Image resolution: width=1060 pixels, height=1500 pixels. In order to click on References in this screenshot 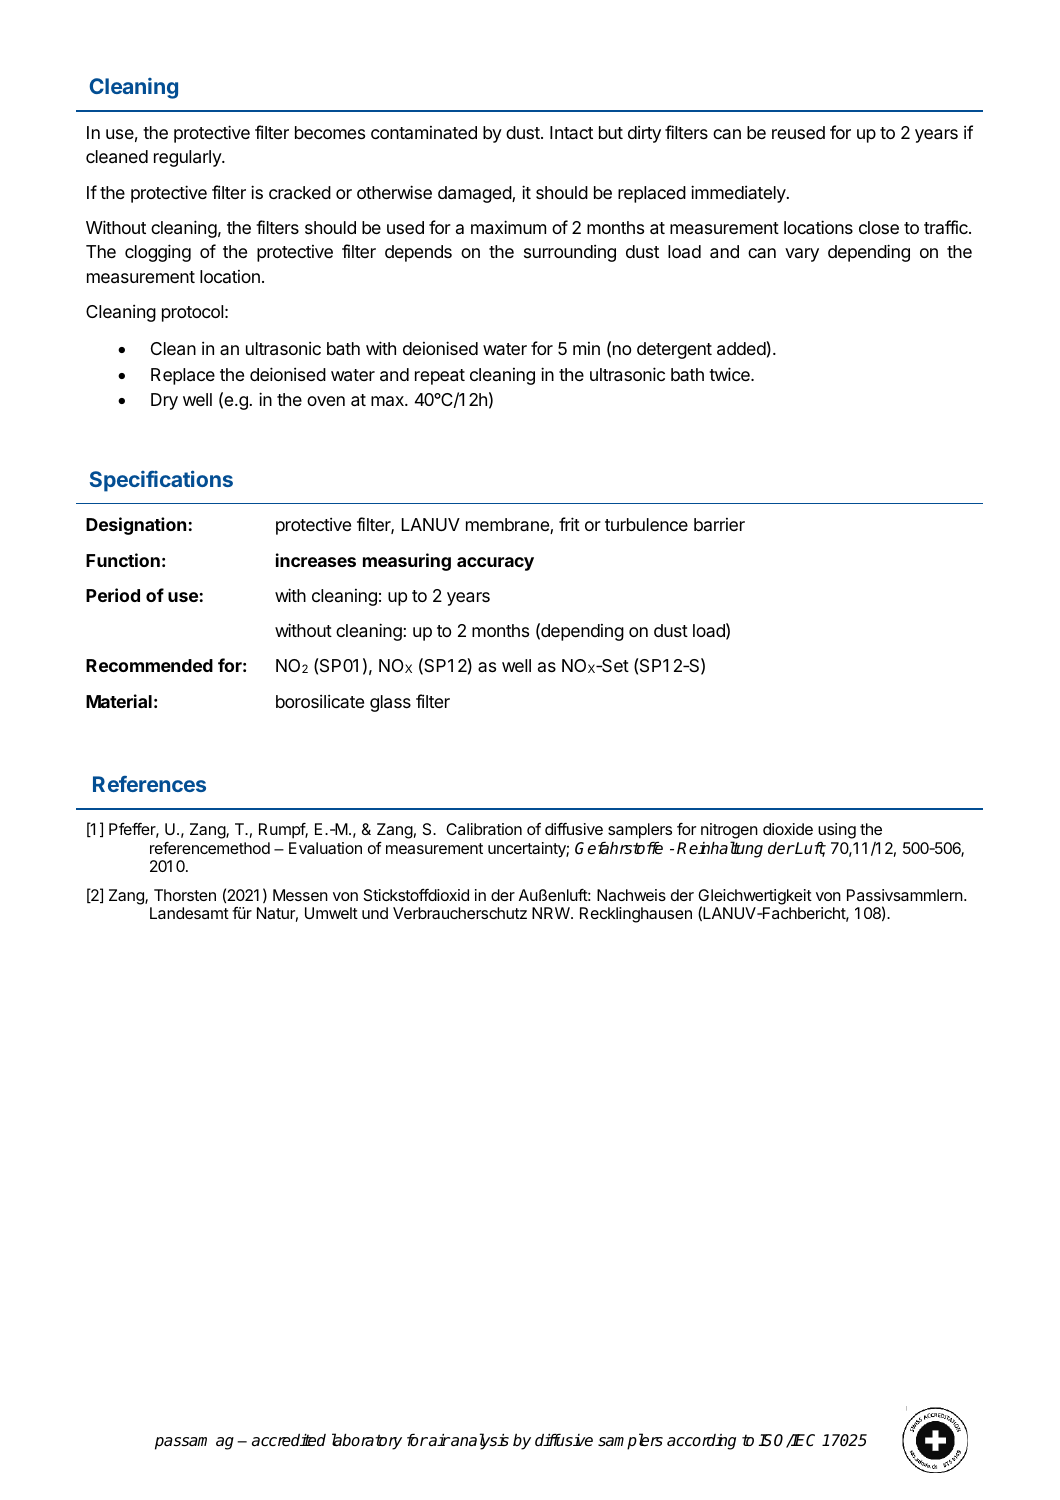, I will do `click(149, 784)`.
